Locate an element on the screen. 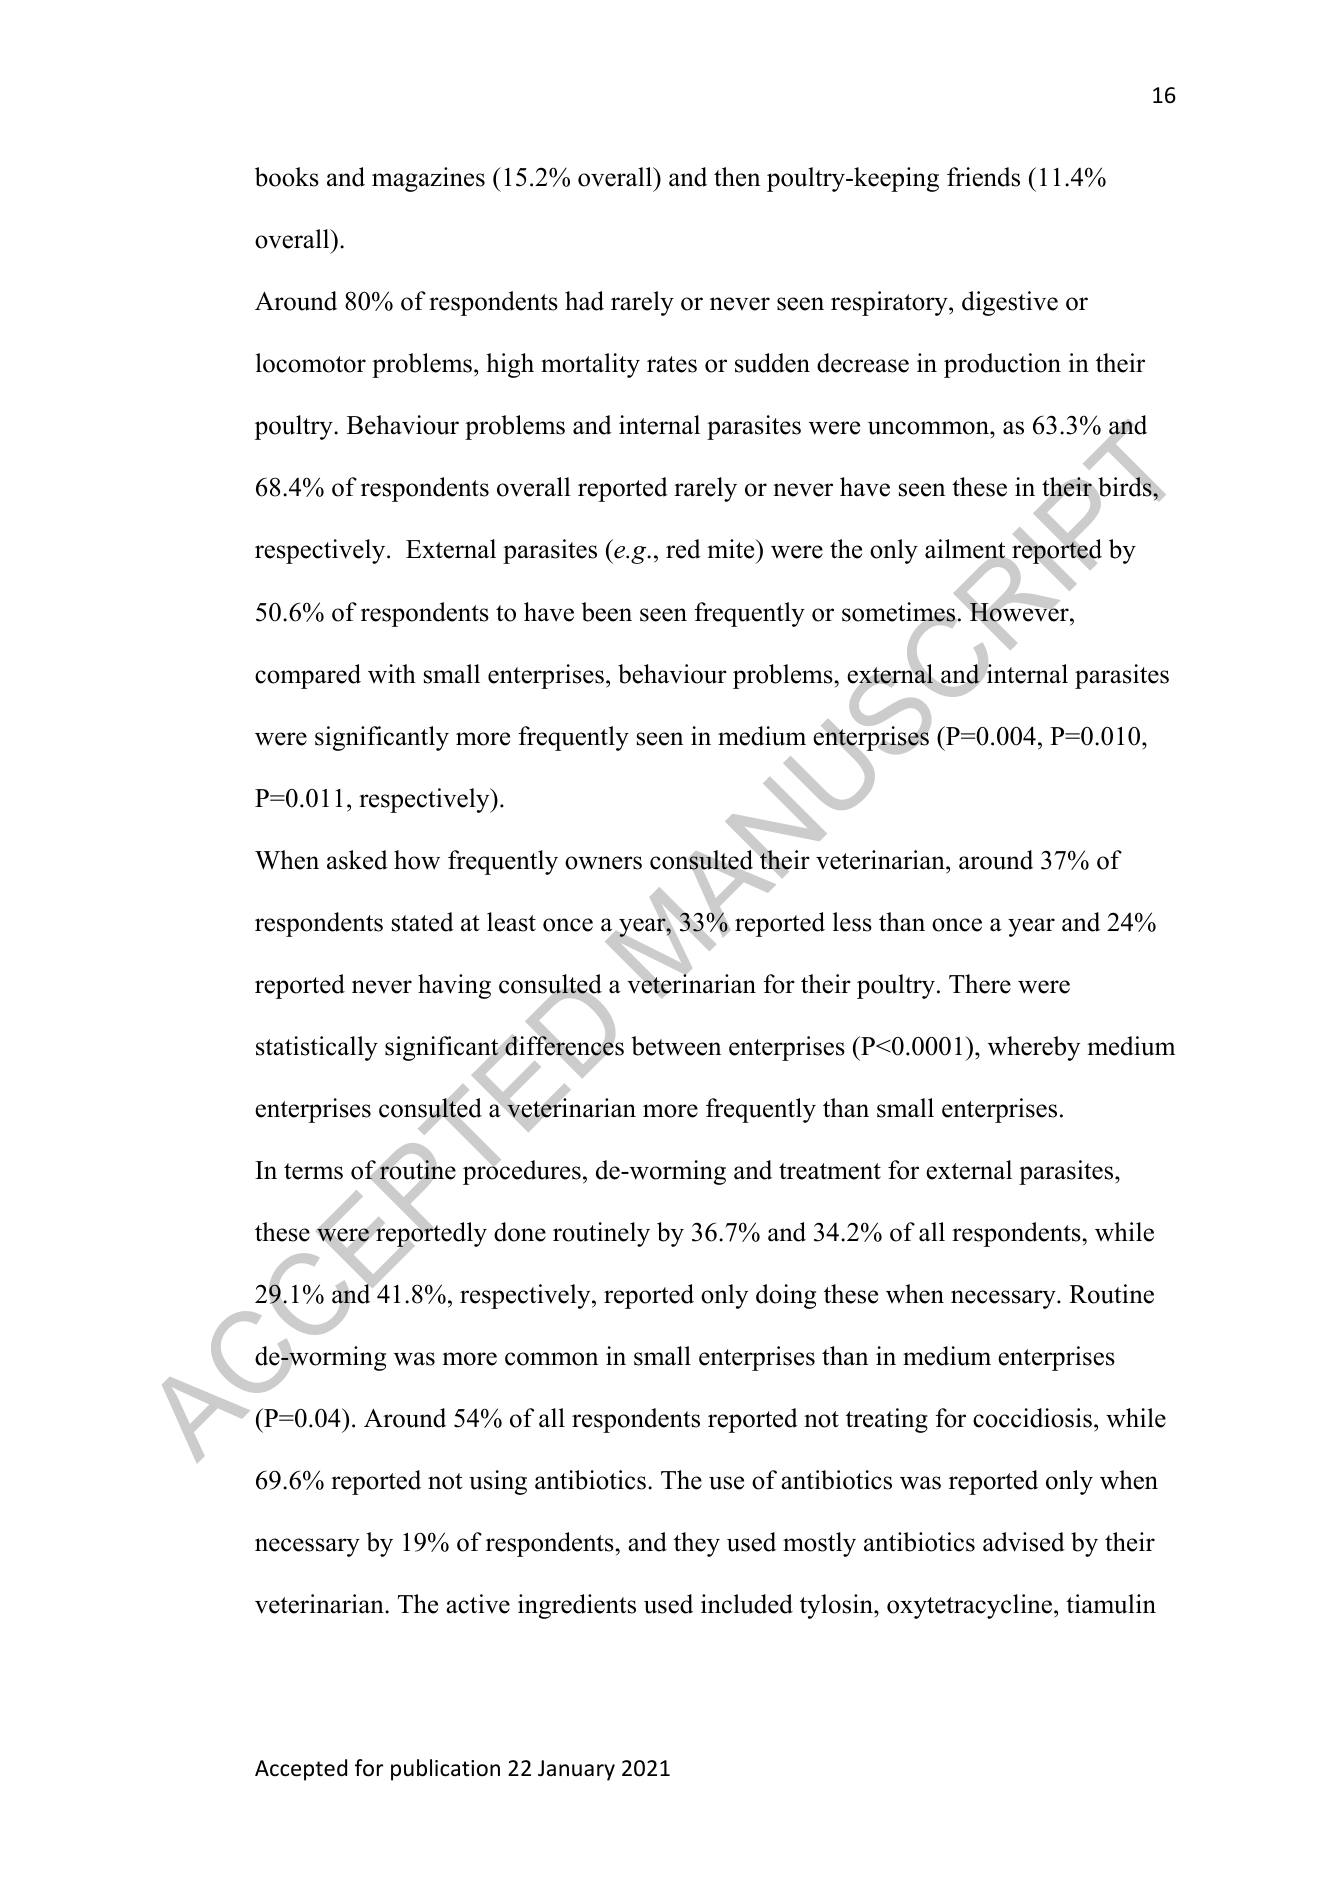 This screenshot has height=1893, width=1338. then is located at coordinates (737, 177).
